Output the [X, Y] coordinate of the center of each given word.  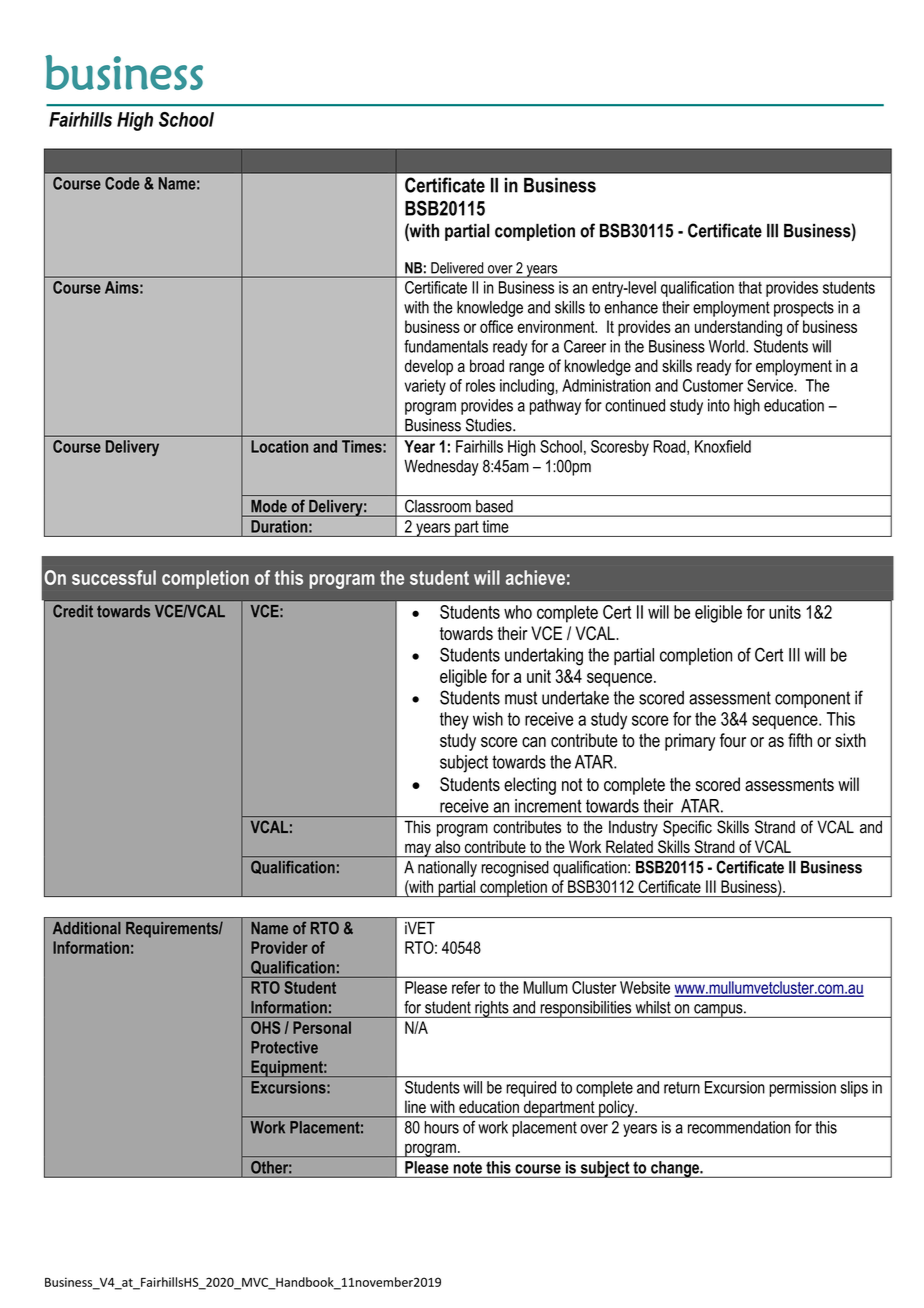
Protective [284, 1047]
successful [114, 577]
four [733, 740]
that [750, 287]
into [719, 405]
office [496, 326]
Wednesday [441, 468]
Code [122, 182]
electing [530, 786]
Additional [87, 928]
